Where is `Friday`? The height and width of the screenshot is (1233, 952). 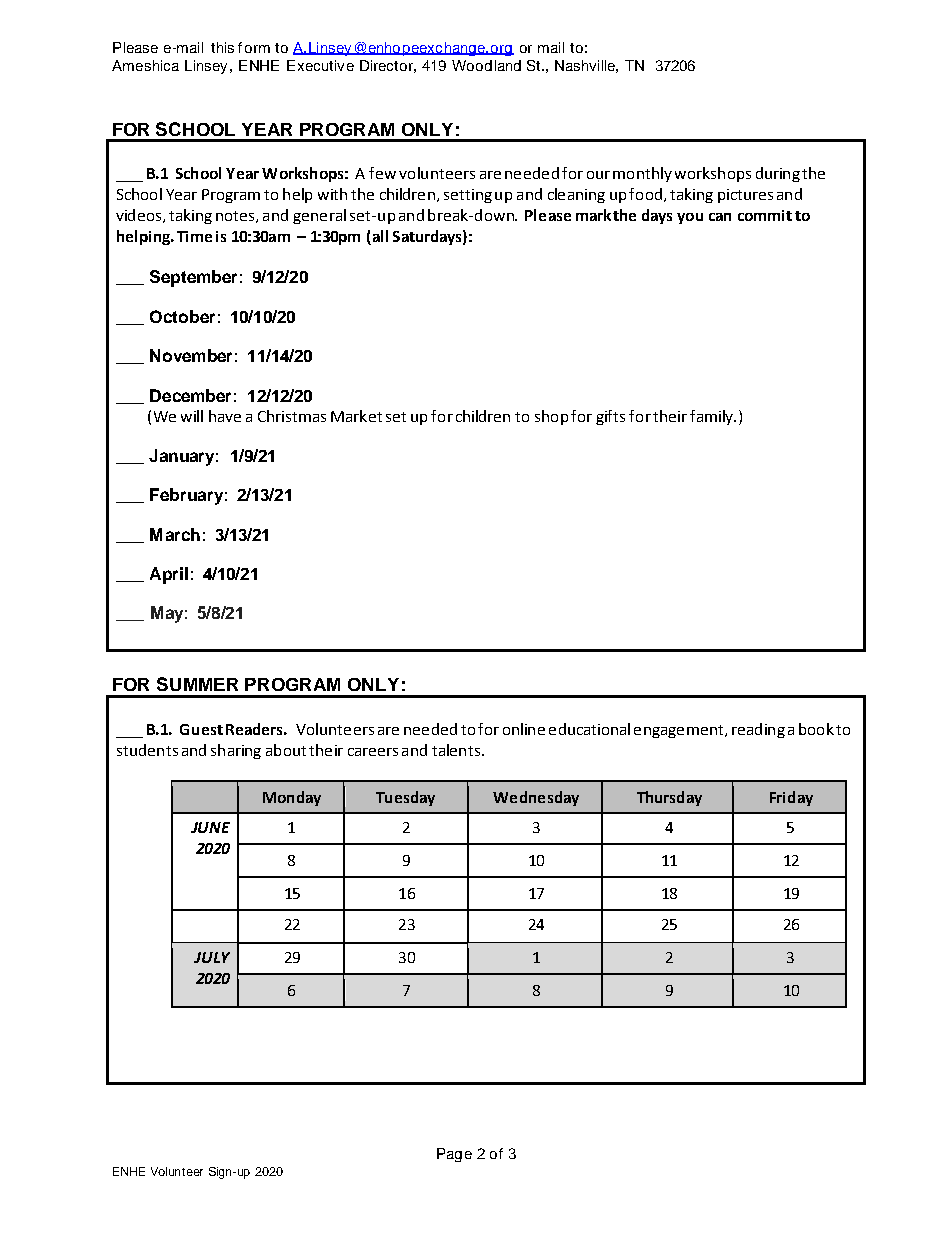 Friday is located at coordinates (791, 798).
